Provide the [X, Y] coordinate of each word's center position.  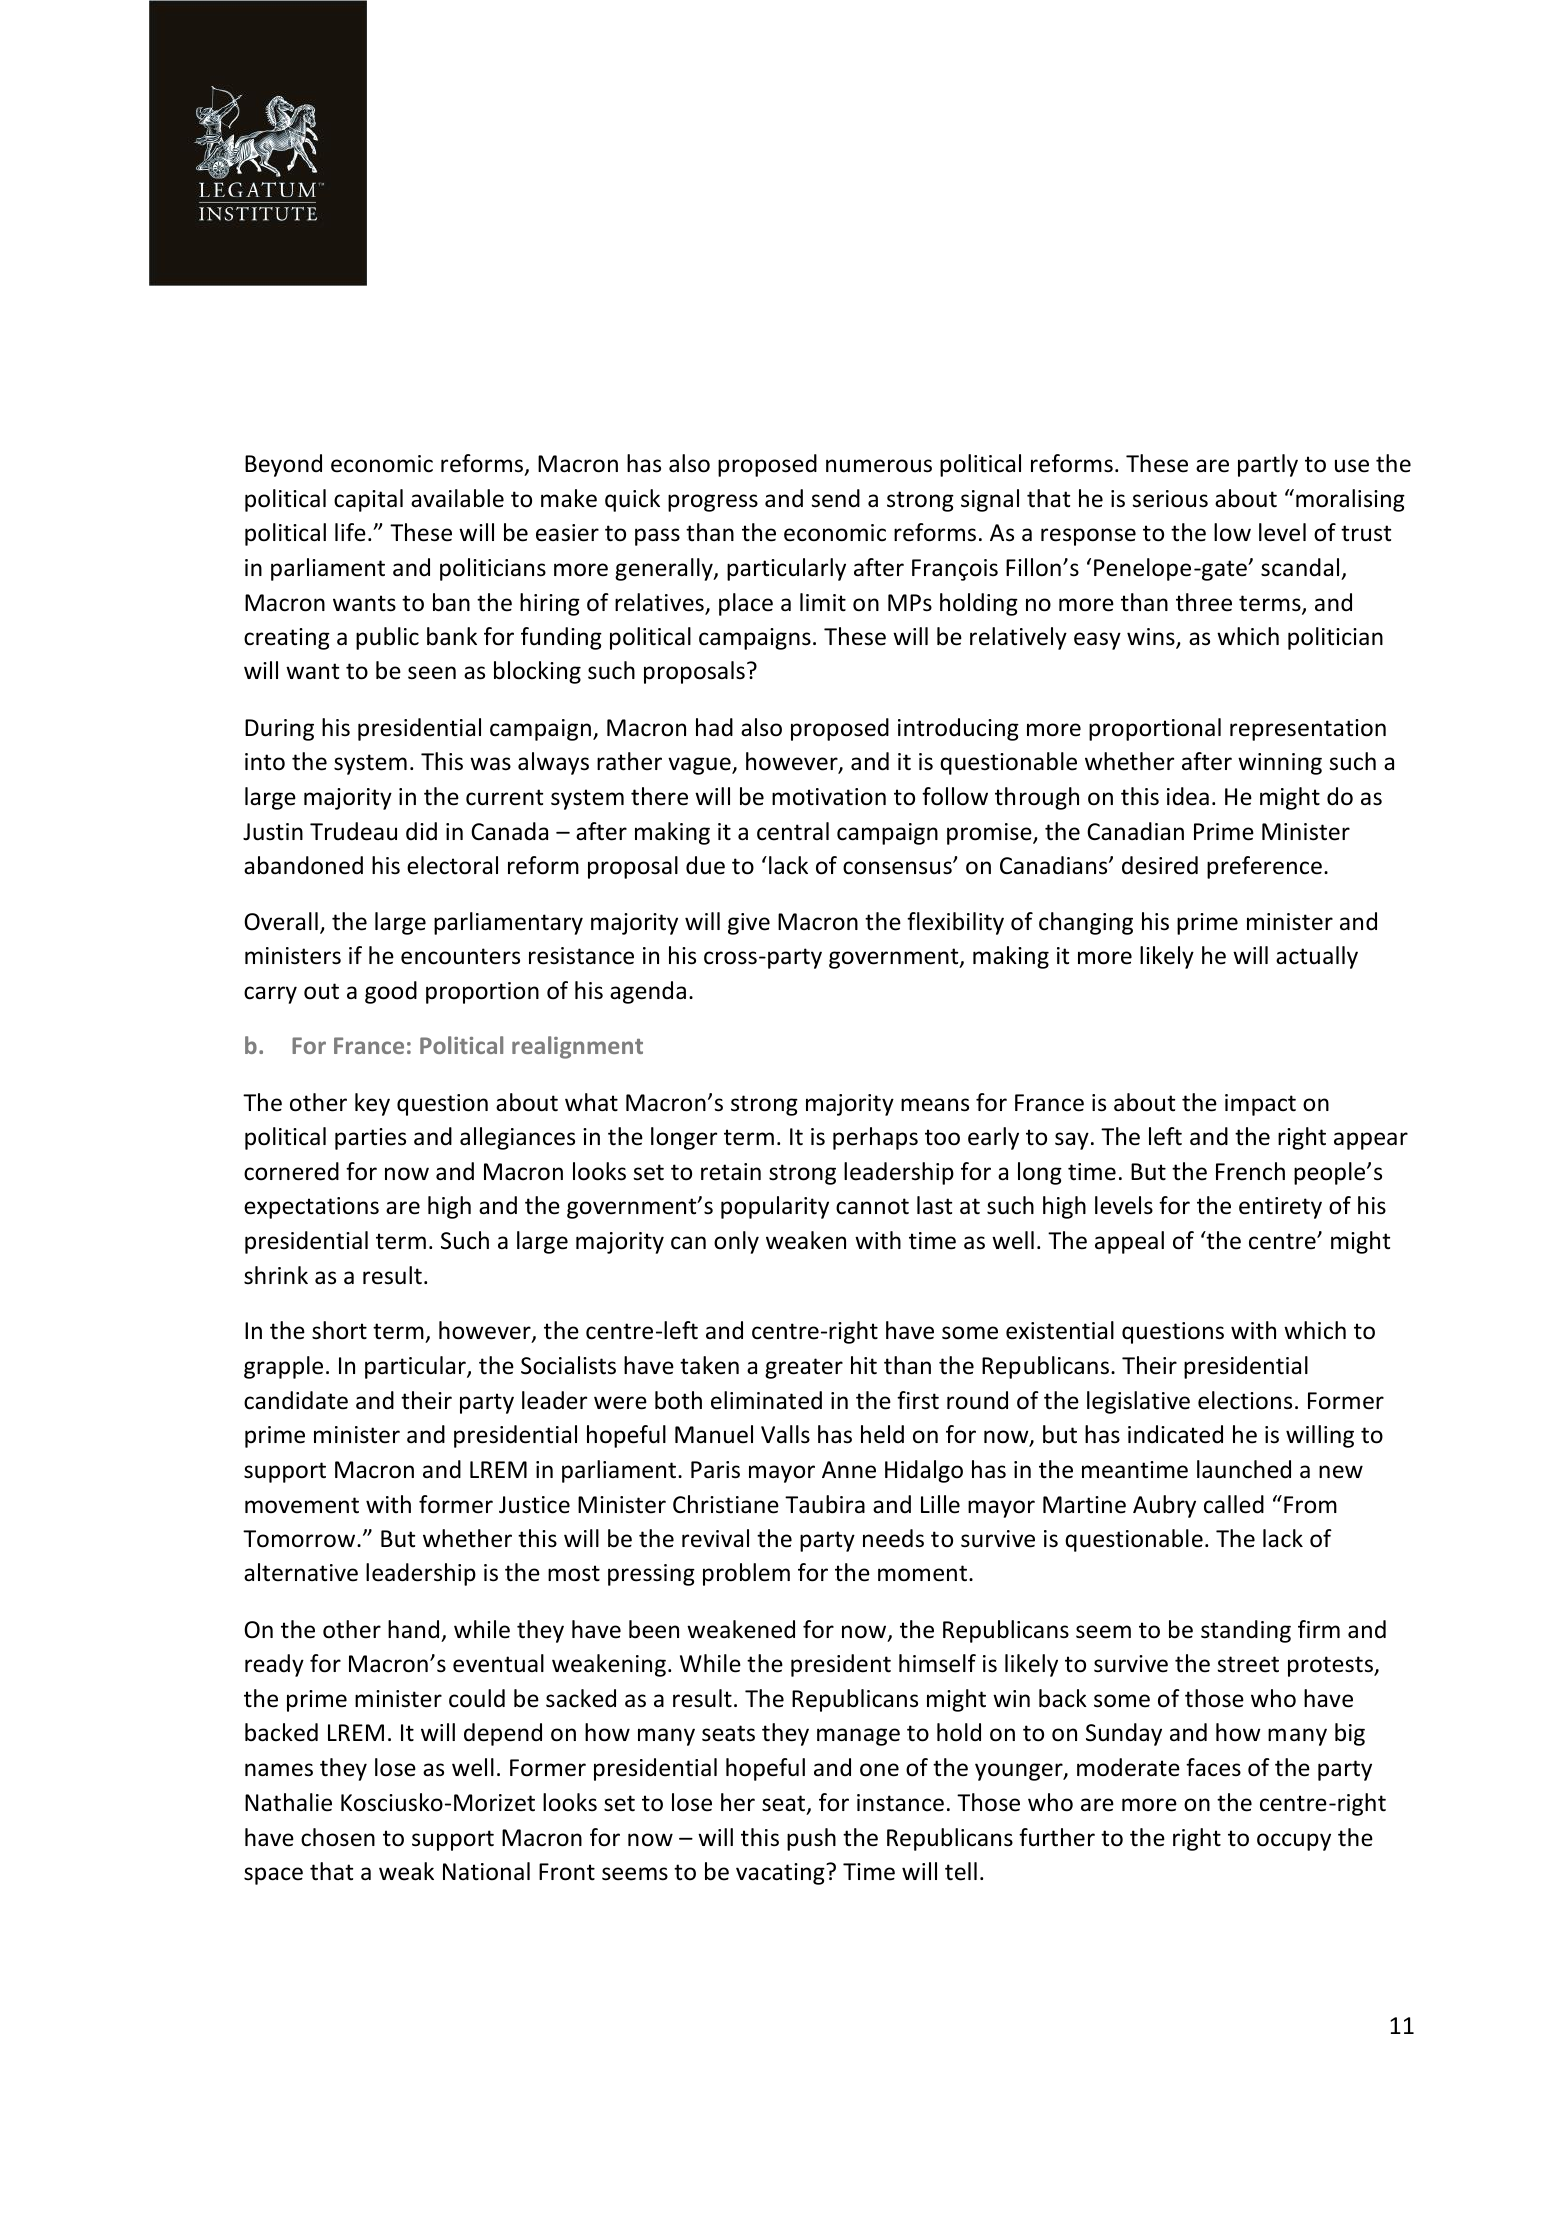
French [1250, 1171]
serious [1170, 499]
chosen [338, 1837]
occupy [1294, 1842]
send [835, 498]
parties [370, 1139]
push [811, 1839]
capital [368, 500]
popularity [775, 1207]
